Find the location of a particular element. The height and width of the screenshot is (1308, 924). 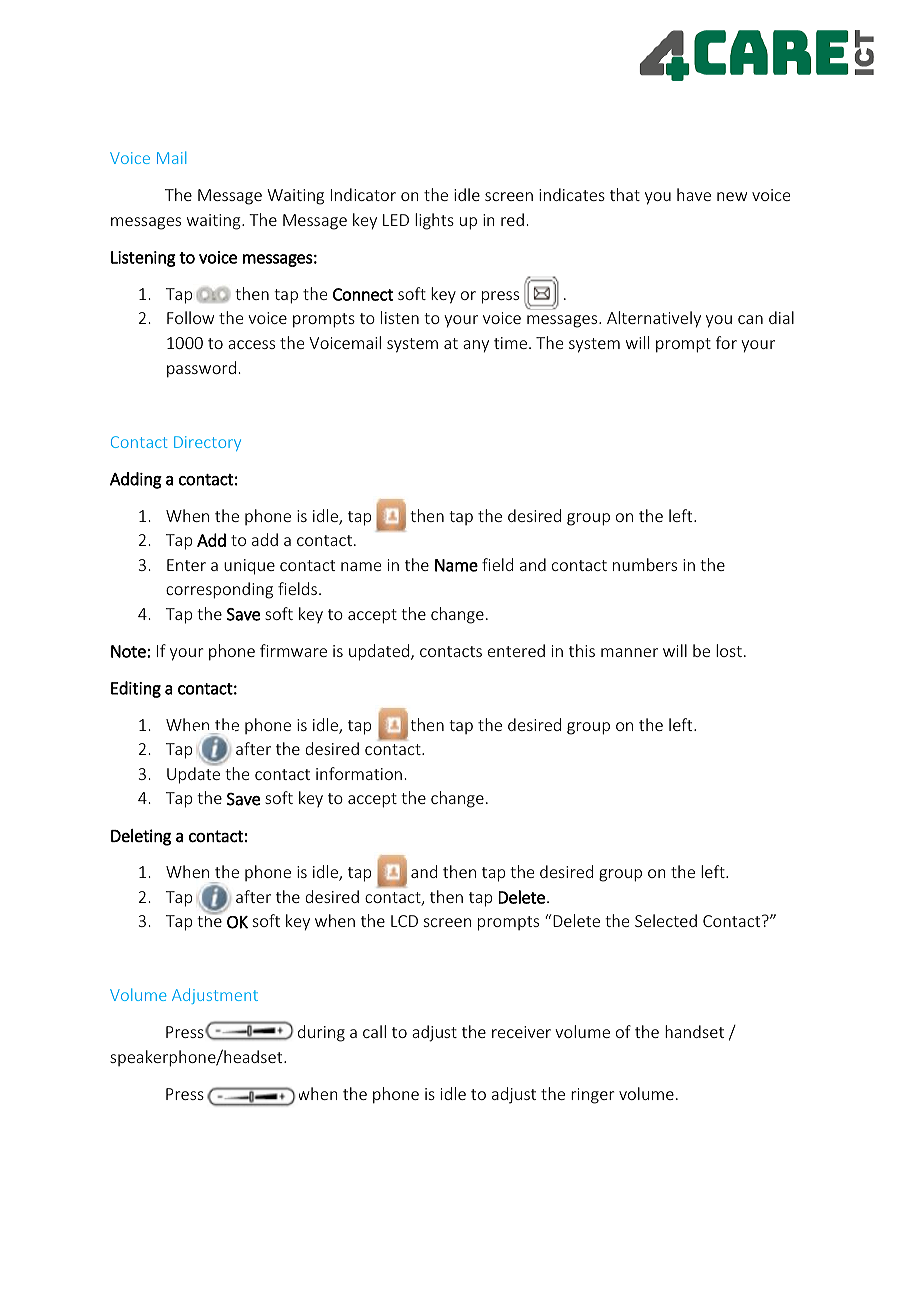

have is located at coordinates (694, 194).
